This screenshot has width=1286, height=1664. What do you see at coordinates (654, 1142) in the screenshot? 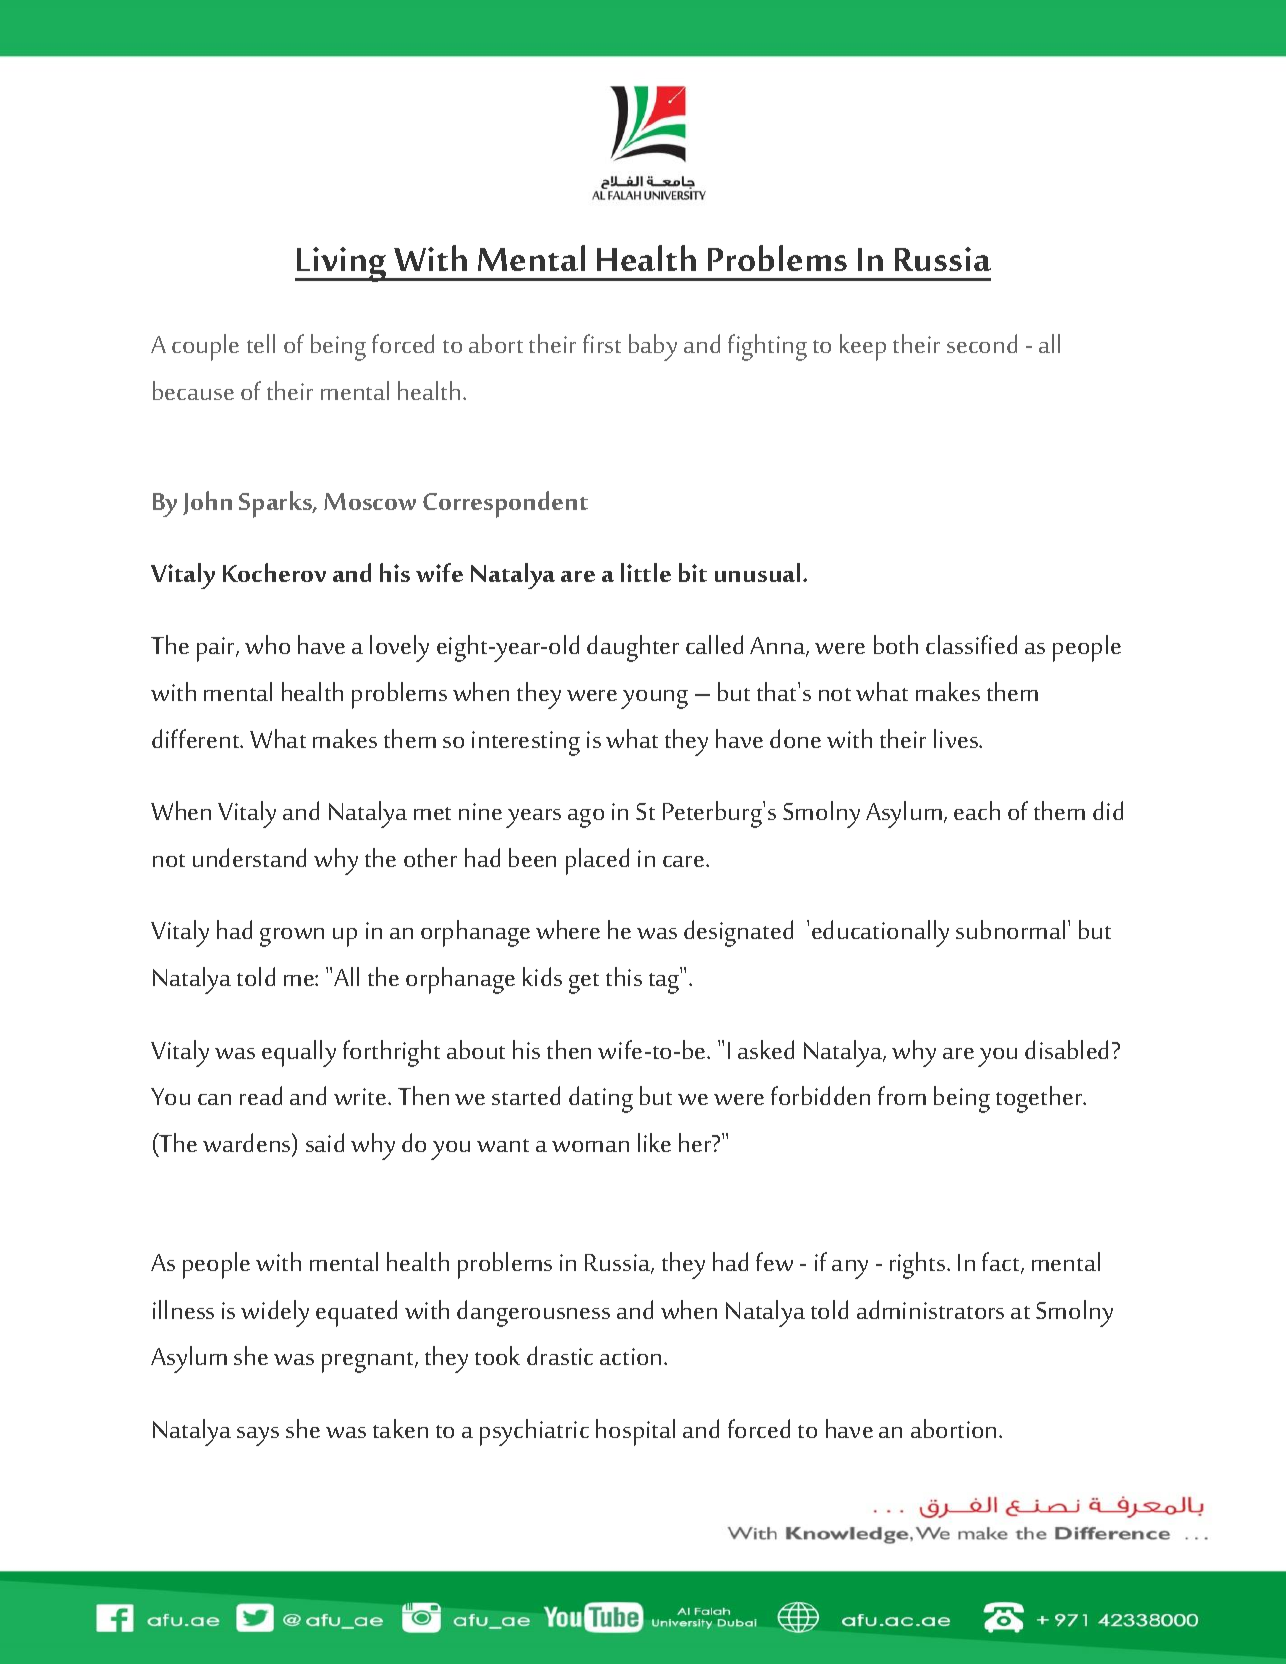
I see `like` at bounding box center [654, 1142].
